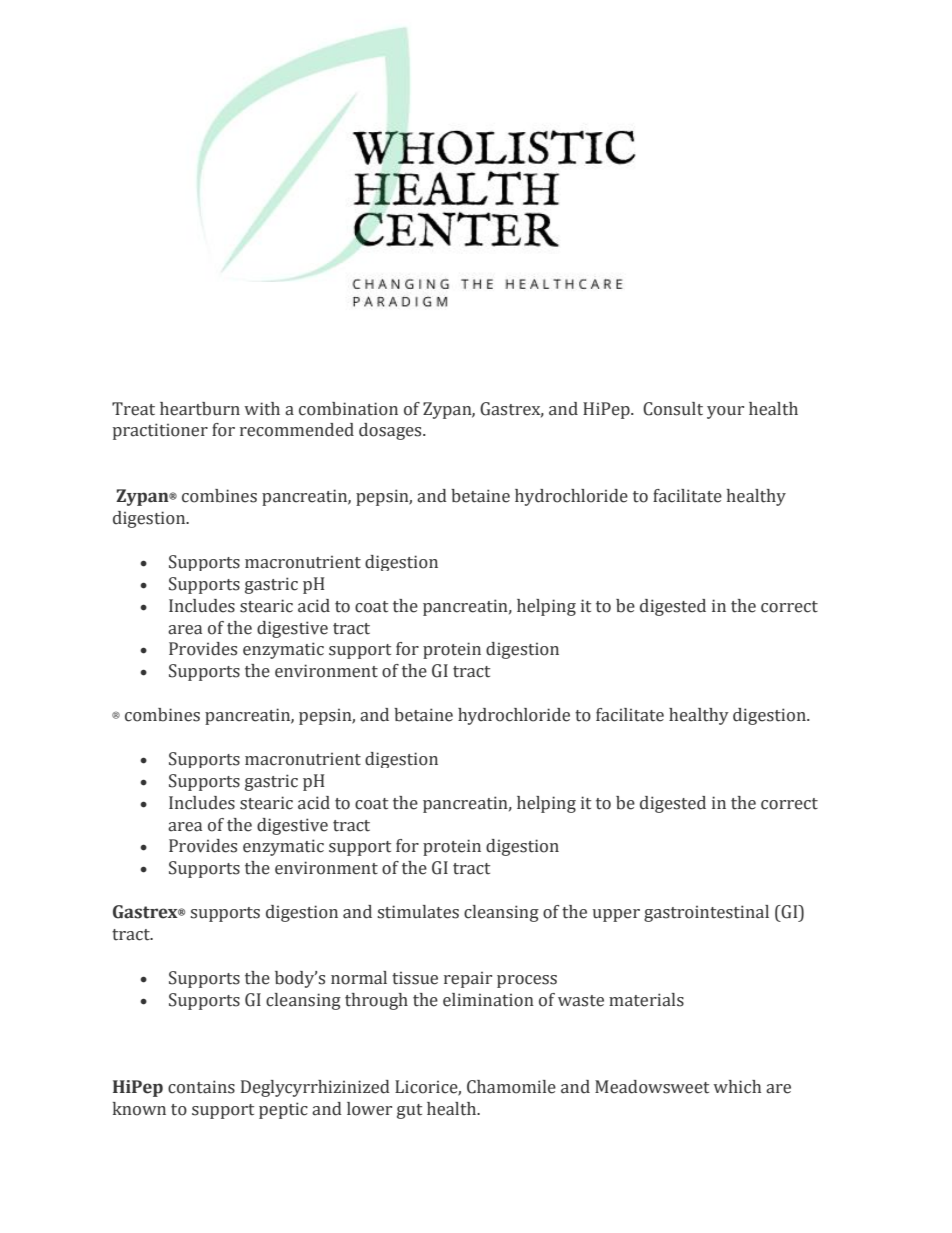 This image has height=1233, width=952. What do you see at coordinates (201, 1087) in the image?
I see `contains` at bounding box center [201, 1087].
